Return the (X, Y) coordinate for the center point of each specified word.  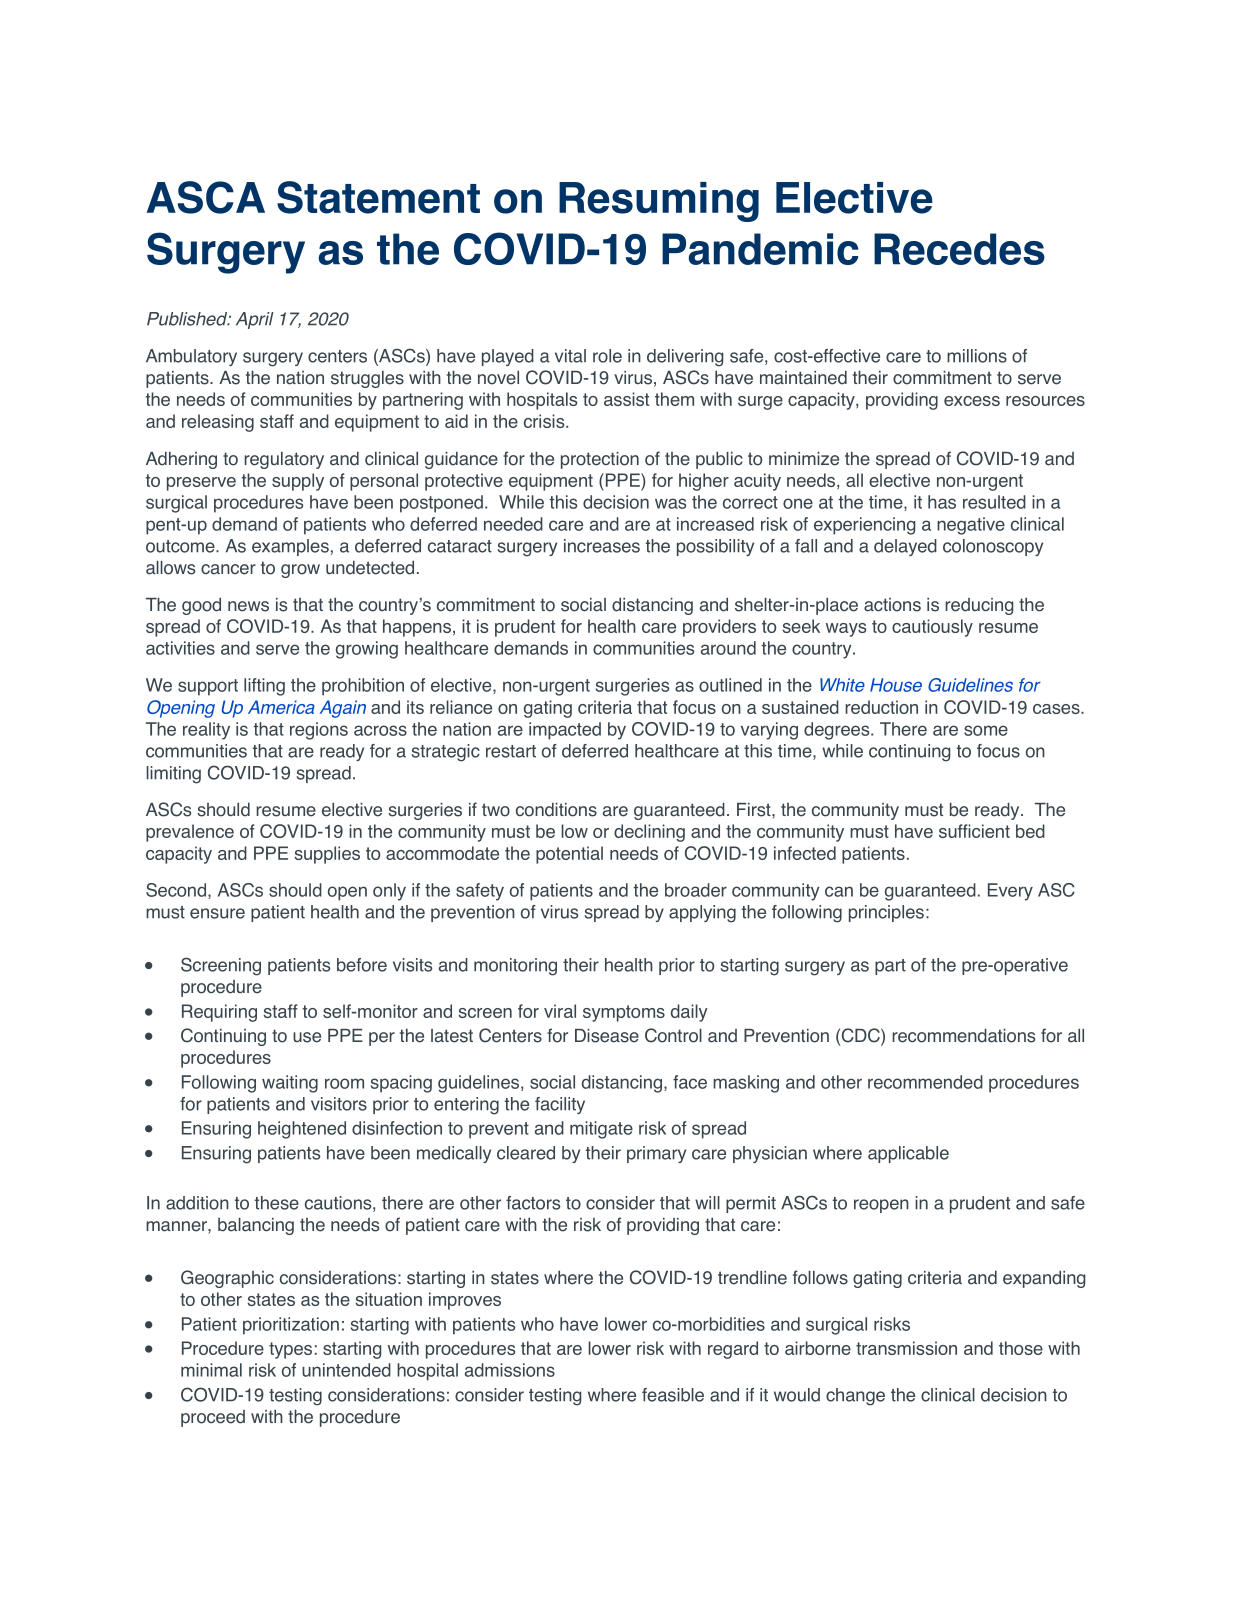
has (942, 502)
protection (600, 460)
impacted (565, 731)
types (290, 1350)
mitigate (601, 1130)
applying (702, 914)
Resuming (659, 202)
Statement (378, 197)
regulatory (284, 460)
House (896, 685)
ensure (217, 913)
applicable (908, 1154)
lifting (264, 687)
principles (886, 913)
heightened (302, 1130)
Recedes (959, 249)
